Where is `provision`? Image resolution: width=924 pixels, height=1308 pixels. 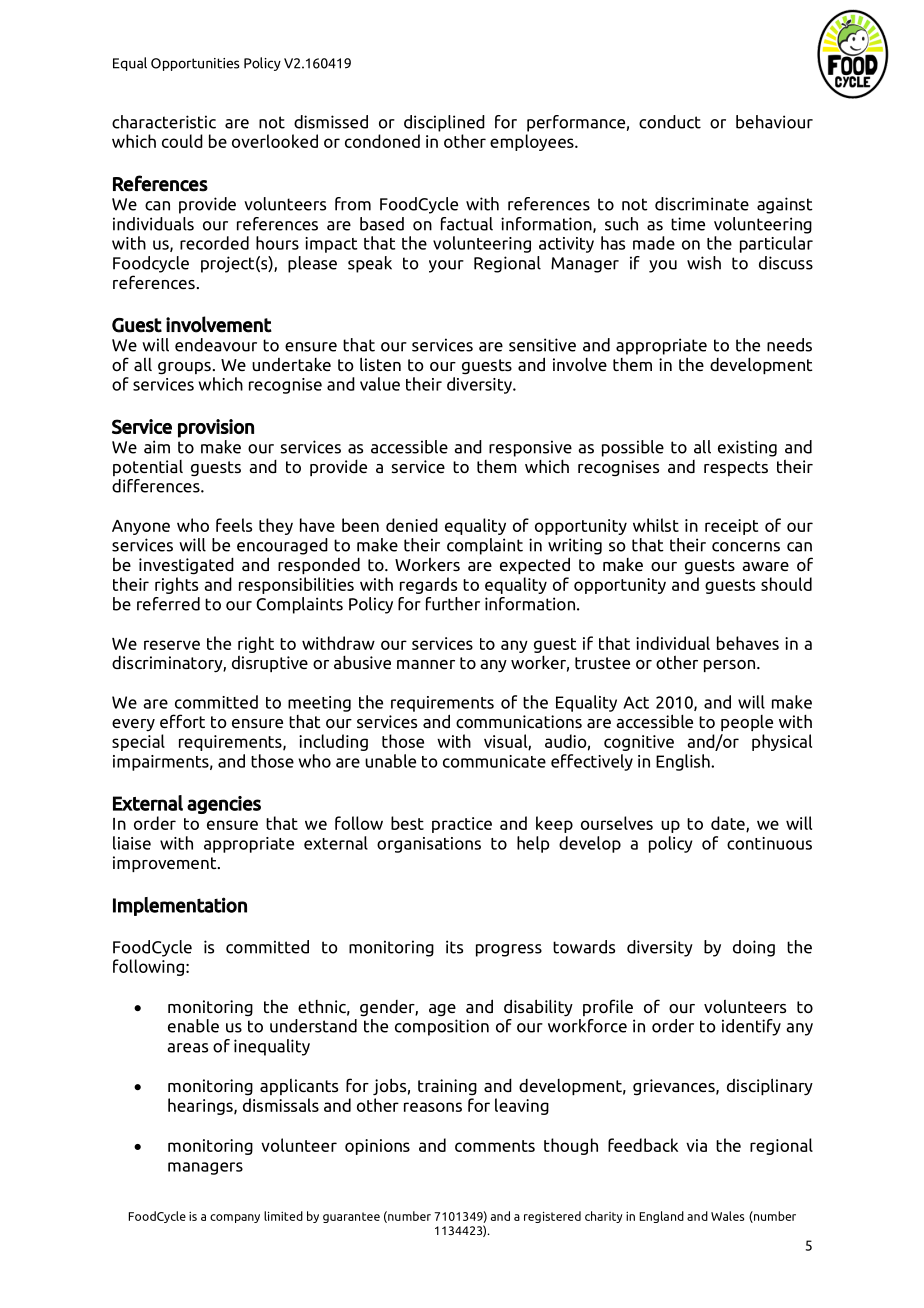 provision is located at coordinates (216, 428).
